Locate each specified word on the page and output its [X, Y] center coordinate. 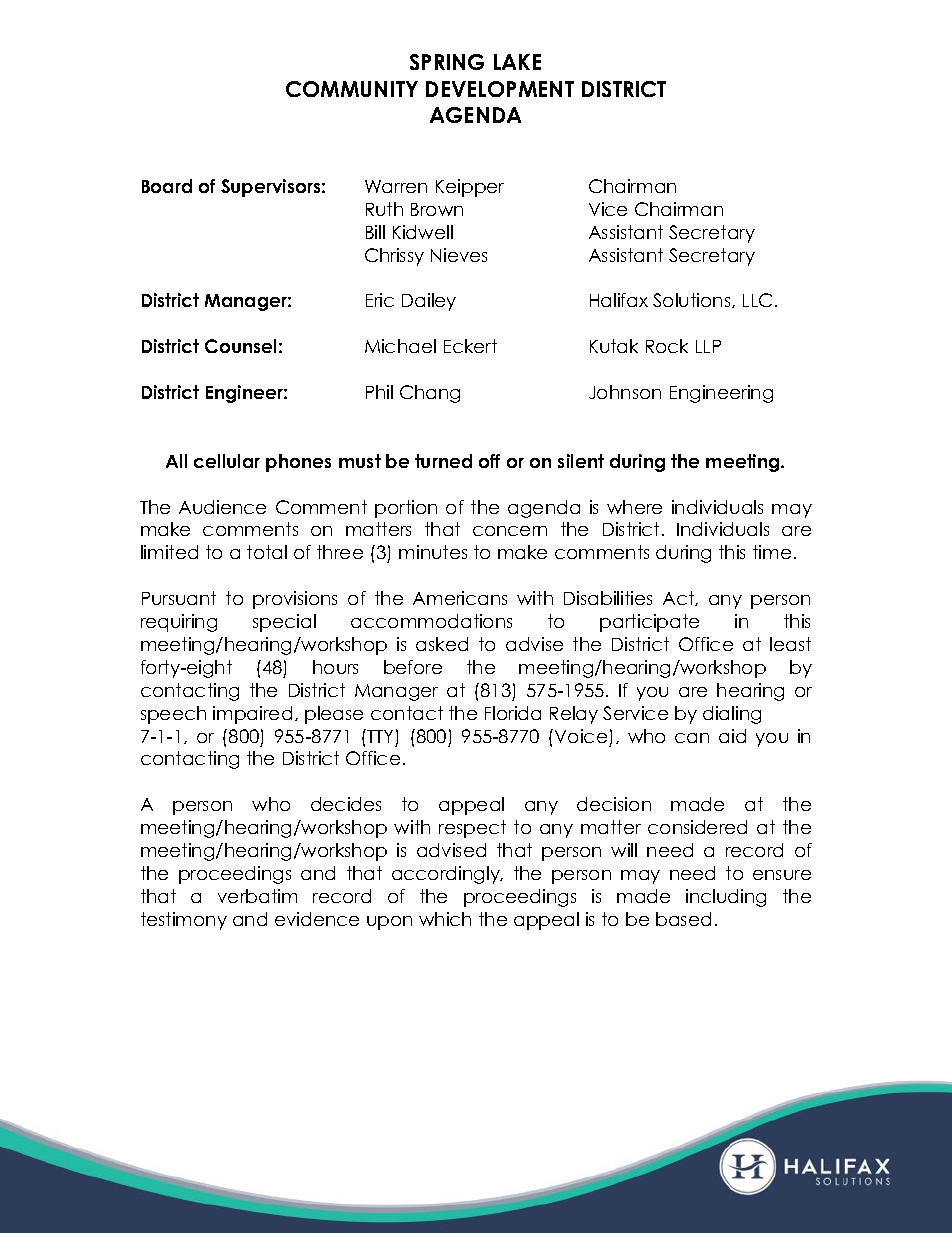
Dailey [429, 302]
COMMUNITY [352, 89]
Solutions [693, 300]
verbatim [257, 896]
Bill [375, 232]
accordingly [447, 875]
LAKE [517, 62]
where [634, 507]
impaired [252, 715]
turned [443, 461]
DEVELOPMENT [500, 89]
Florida [513, 713]
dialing [732, 715]
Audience [222, 507]
